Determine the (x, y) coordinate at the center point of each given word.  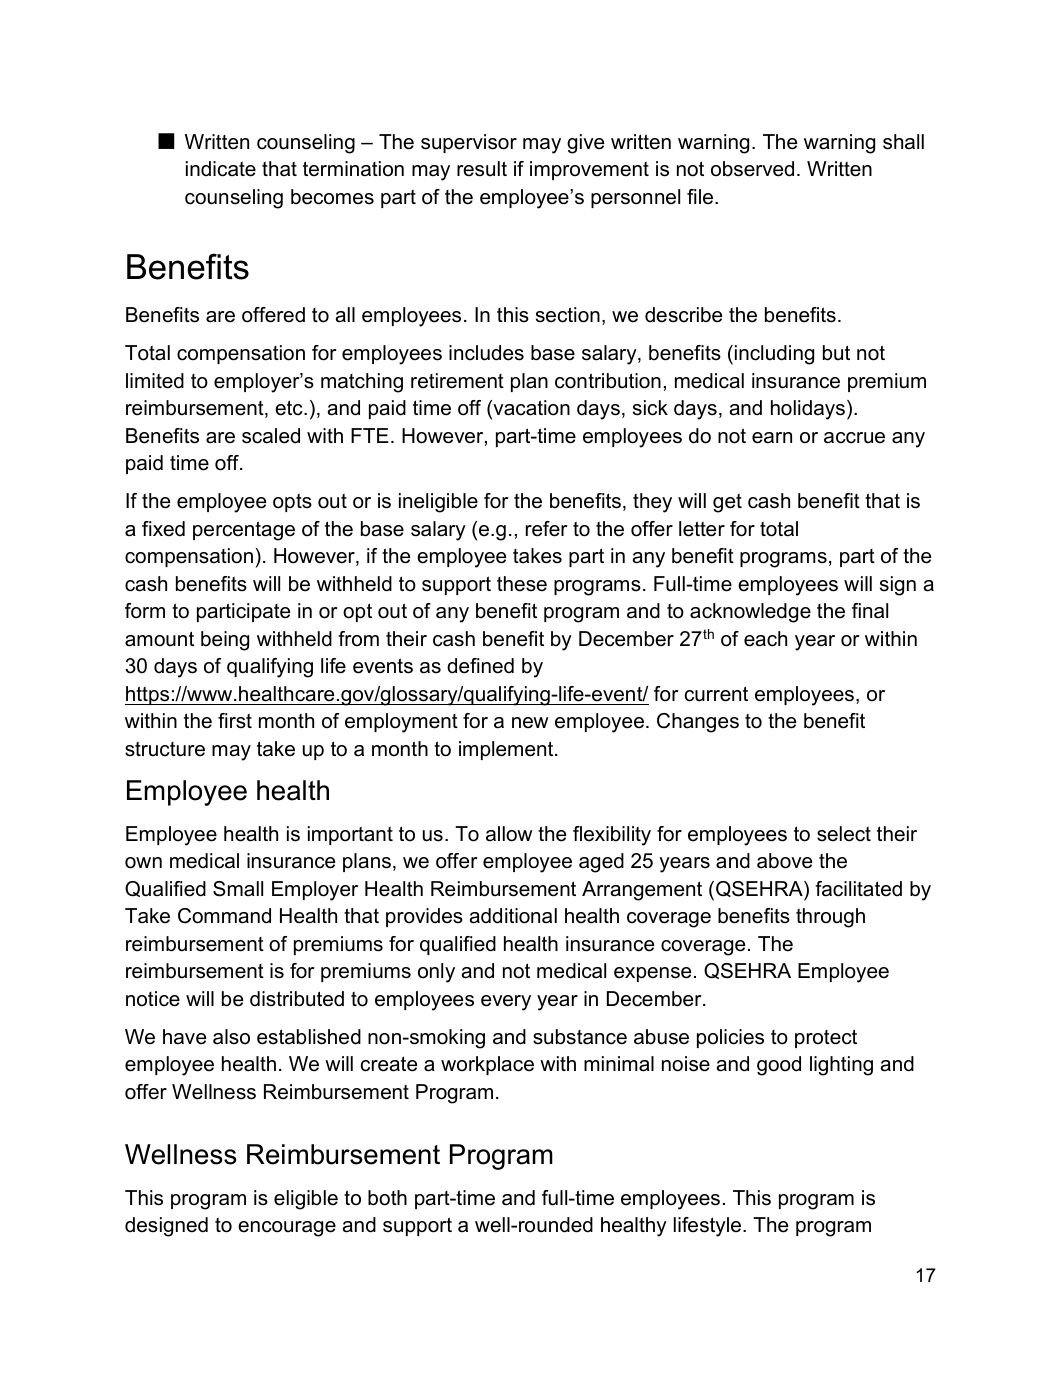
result (482, 169)
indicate (221, 169)
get (727, 503)
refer (547, 529)
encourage (287, 1229)
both (387, 1198)
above (784, 861)
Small (238, 889)
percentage (244, 531)
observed (752, 169)
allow (509, 834)
